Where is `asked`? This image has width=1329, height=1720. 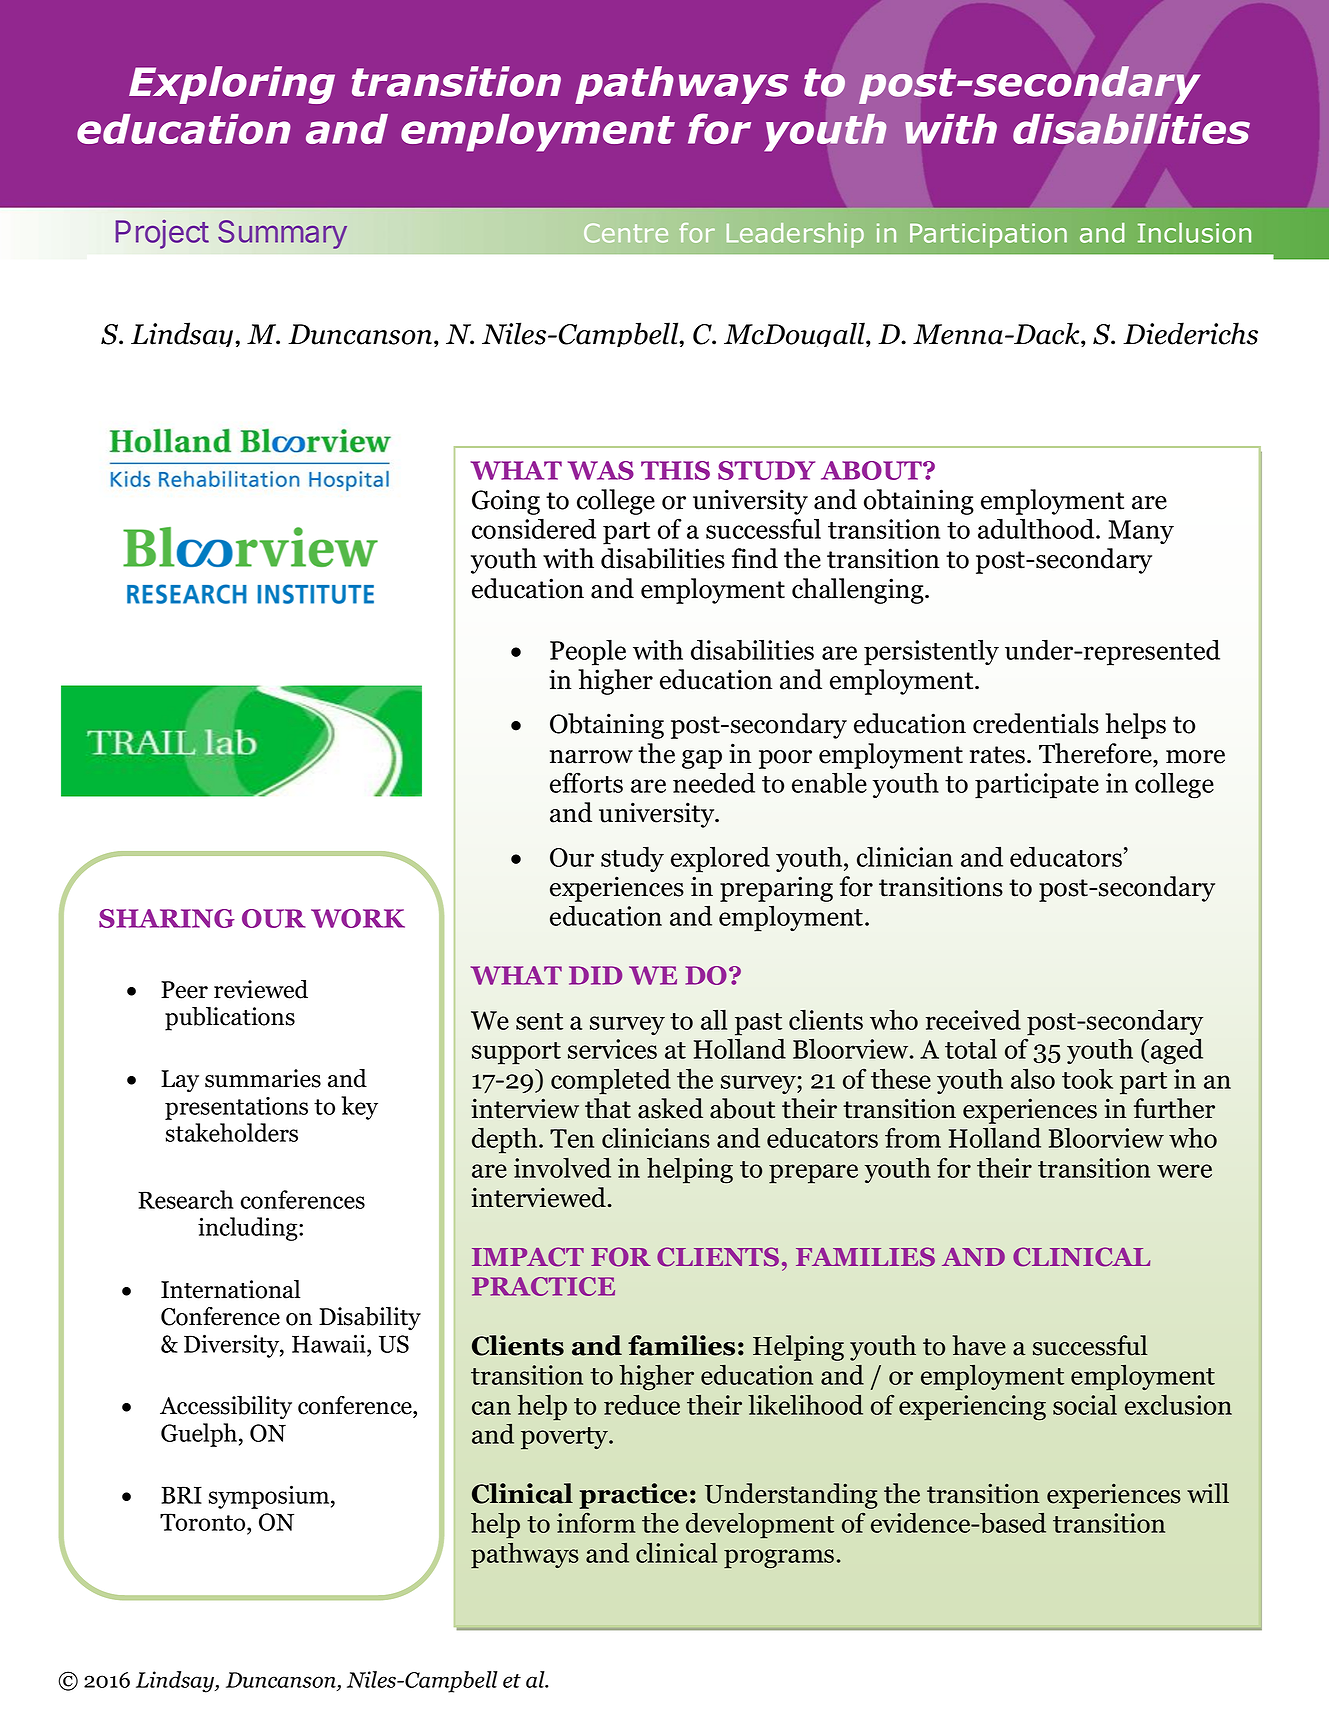
asked is located at coordinates (670, 1108).
